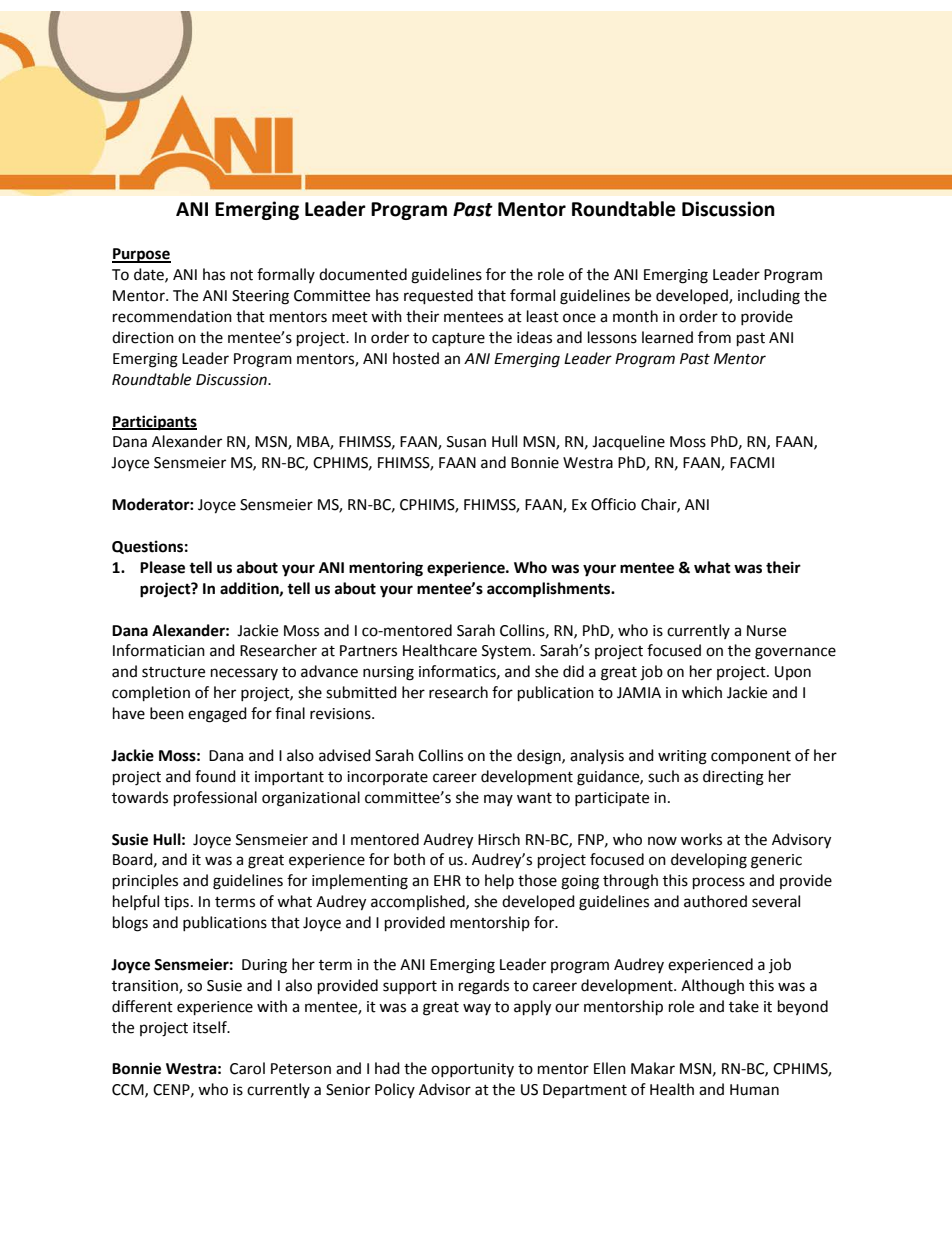 Image resolution: width=952 pixels, height=1233 pixels. Describe the element at coordinates (769, 297) in the screenshot. I see `including` at that location.
